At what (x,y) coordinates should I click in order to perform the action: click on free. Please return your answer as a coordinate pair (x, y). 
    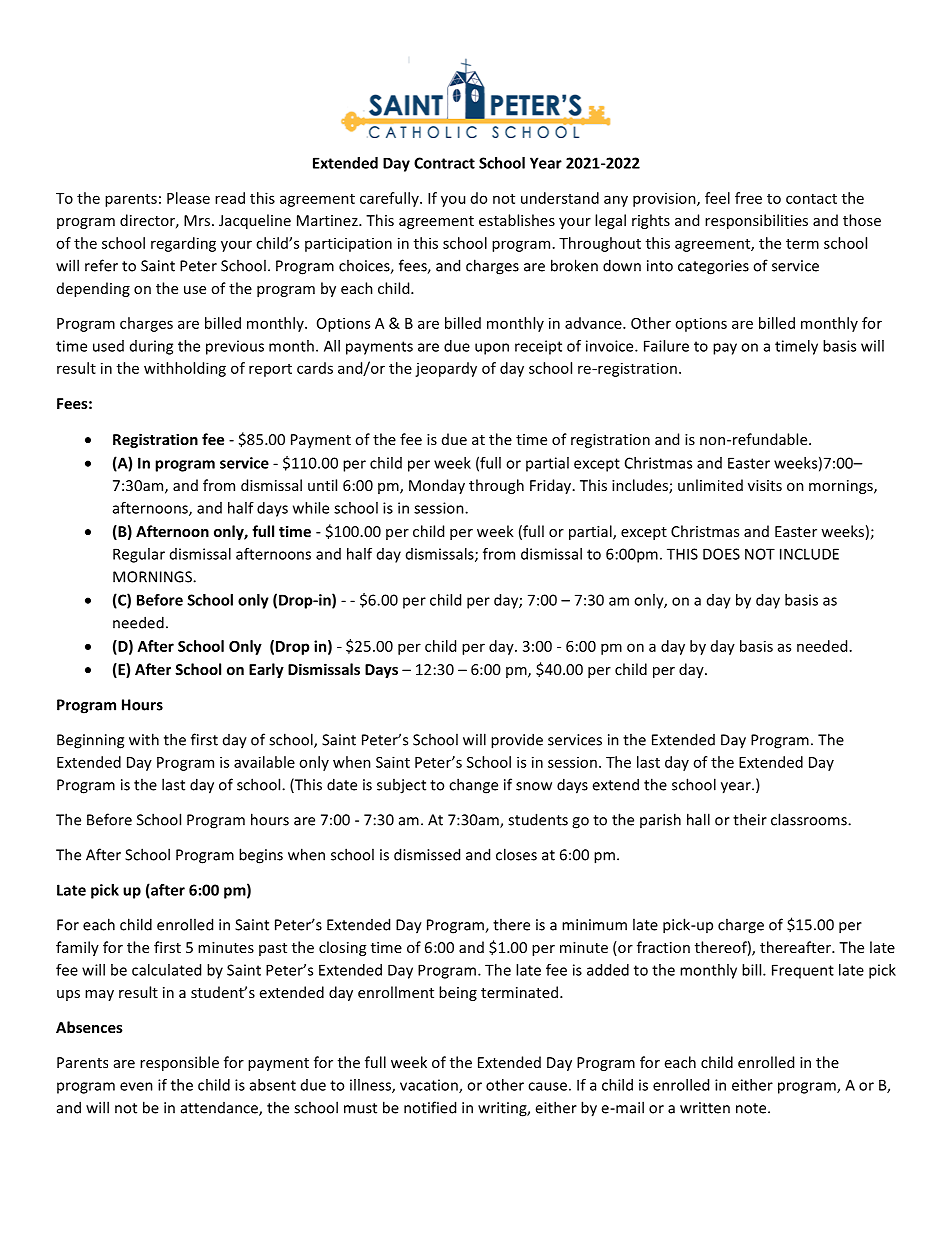
    Looking at the image, I should click on (748, 198).
